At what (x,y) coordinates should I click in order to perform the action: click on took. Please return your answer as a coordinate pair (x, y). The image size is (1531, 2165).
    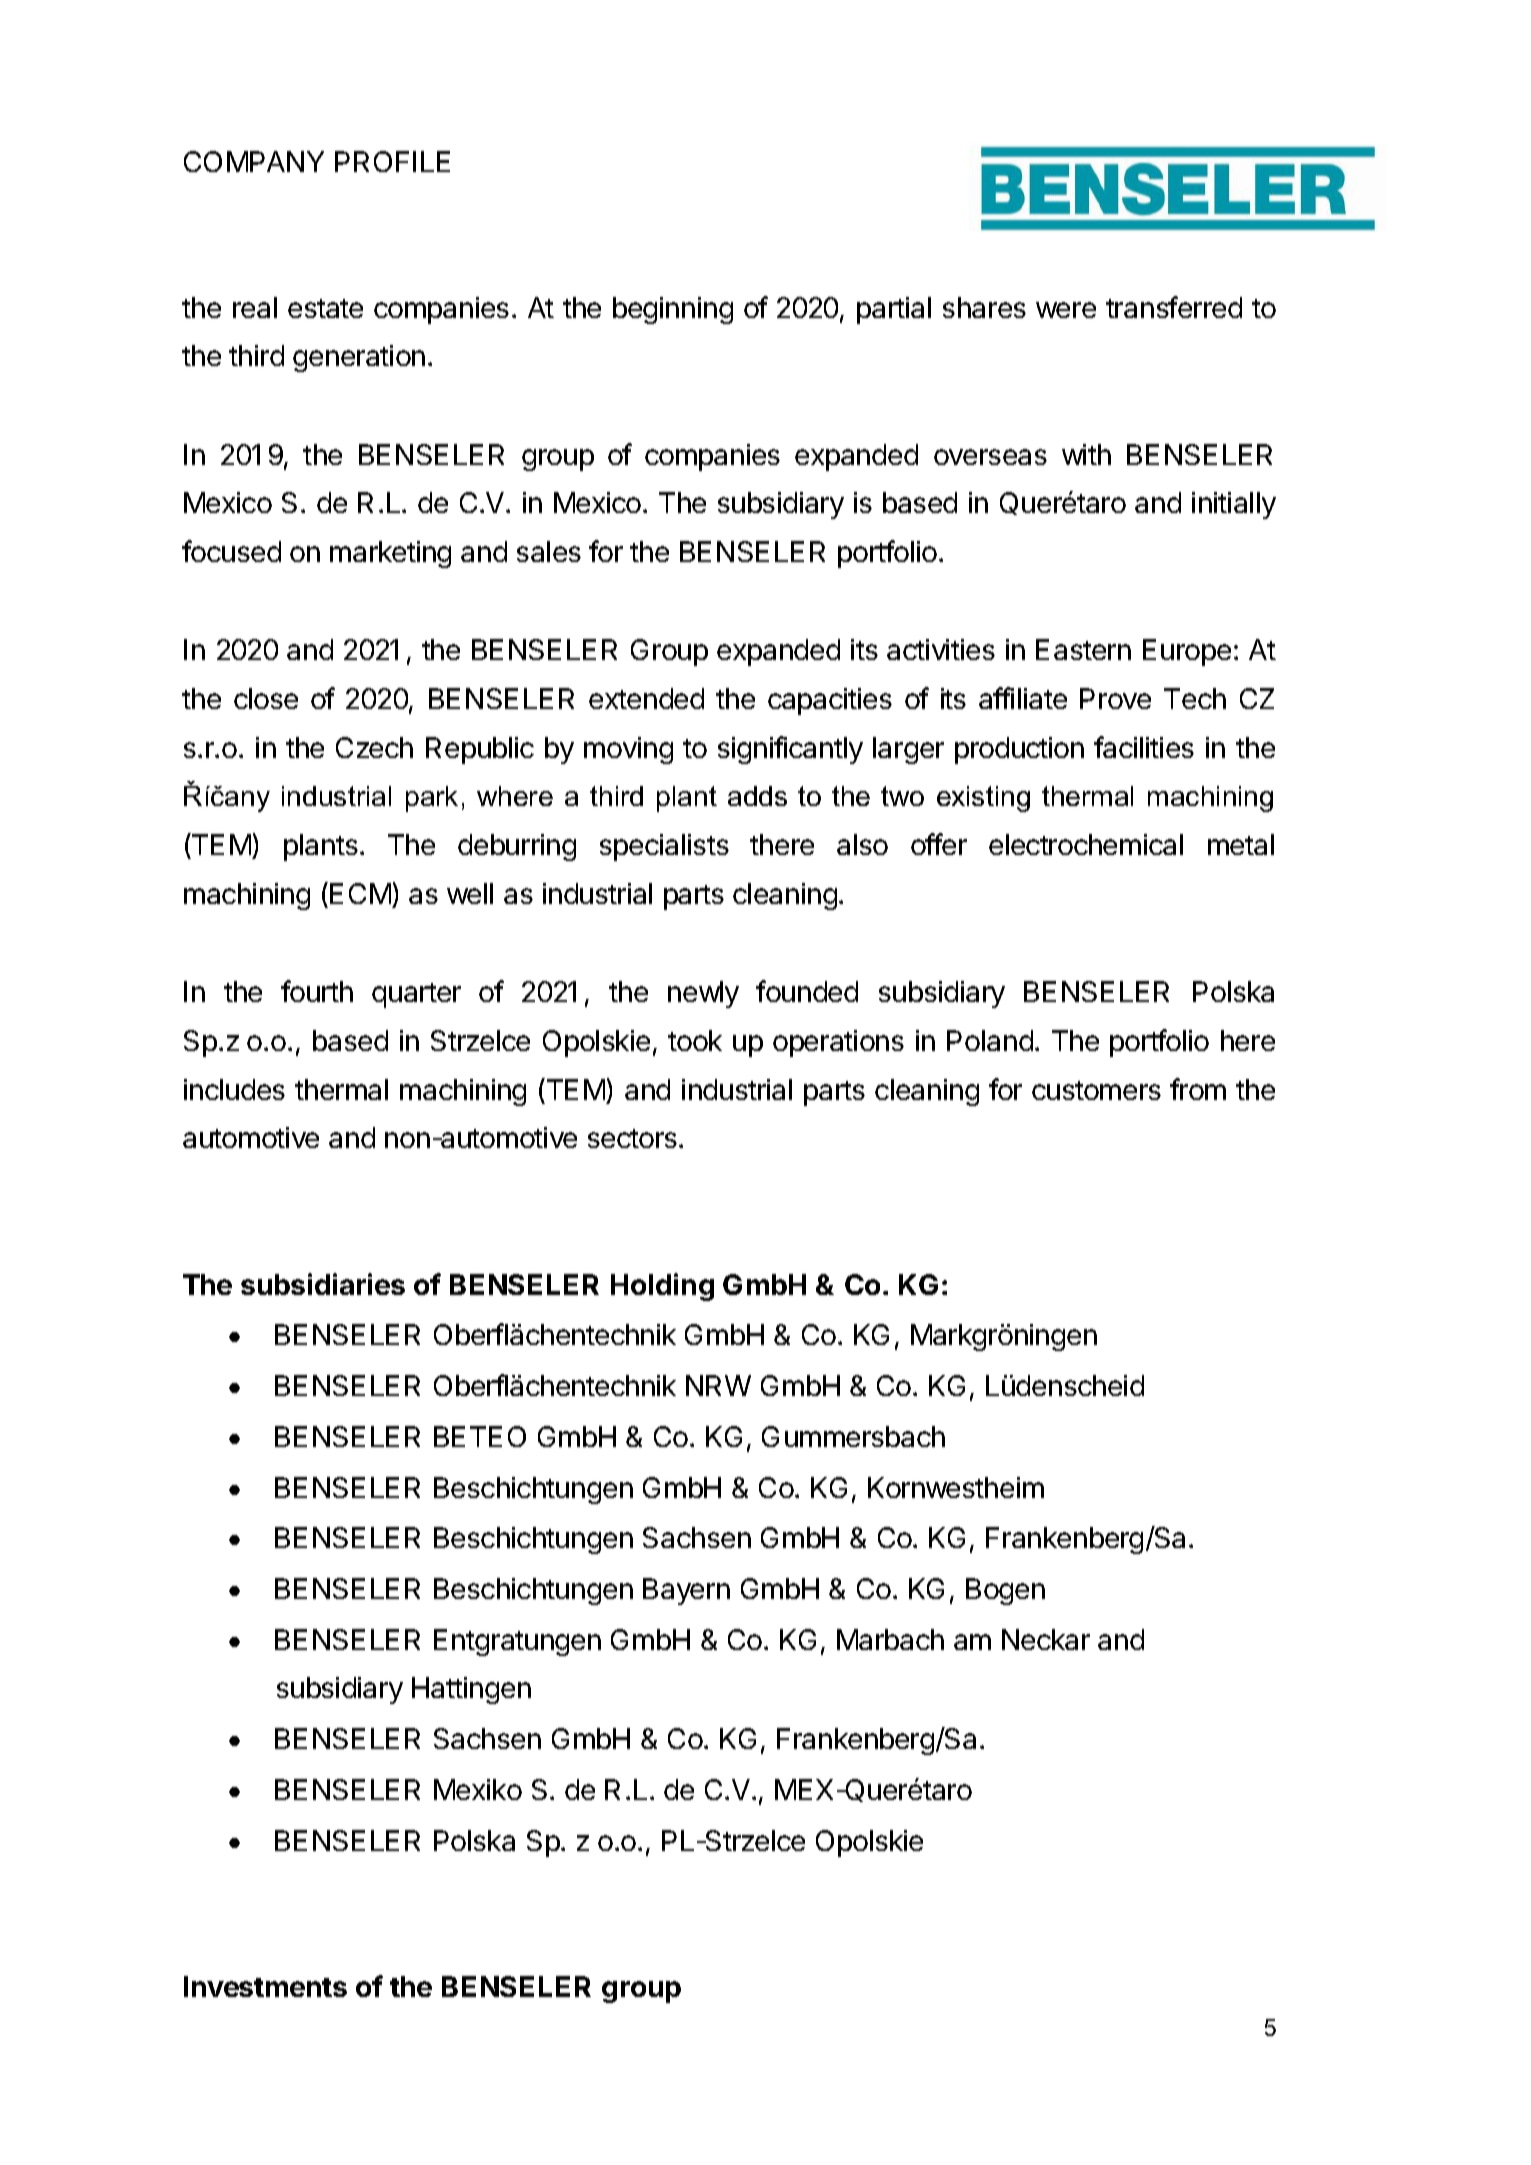
    Looking at the image, I should click on (695, 1040).
